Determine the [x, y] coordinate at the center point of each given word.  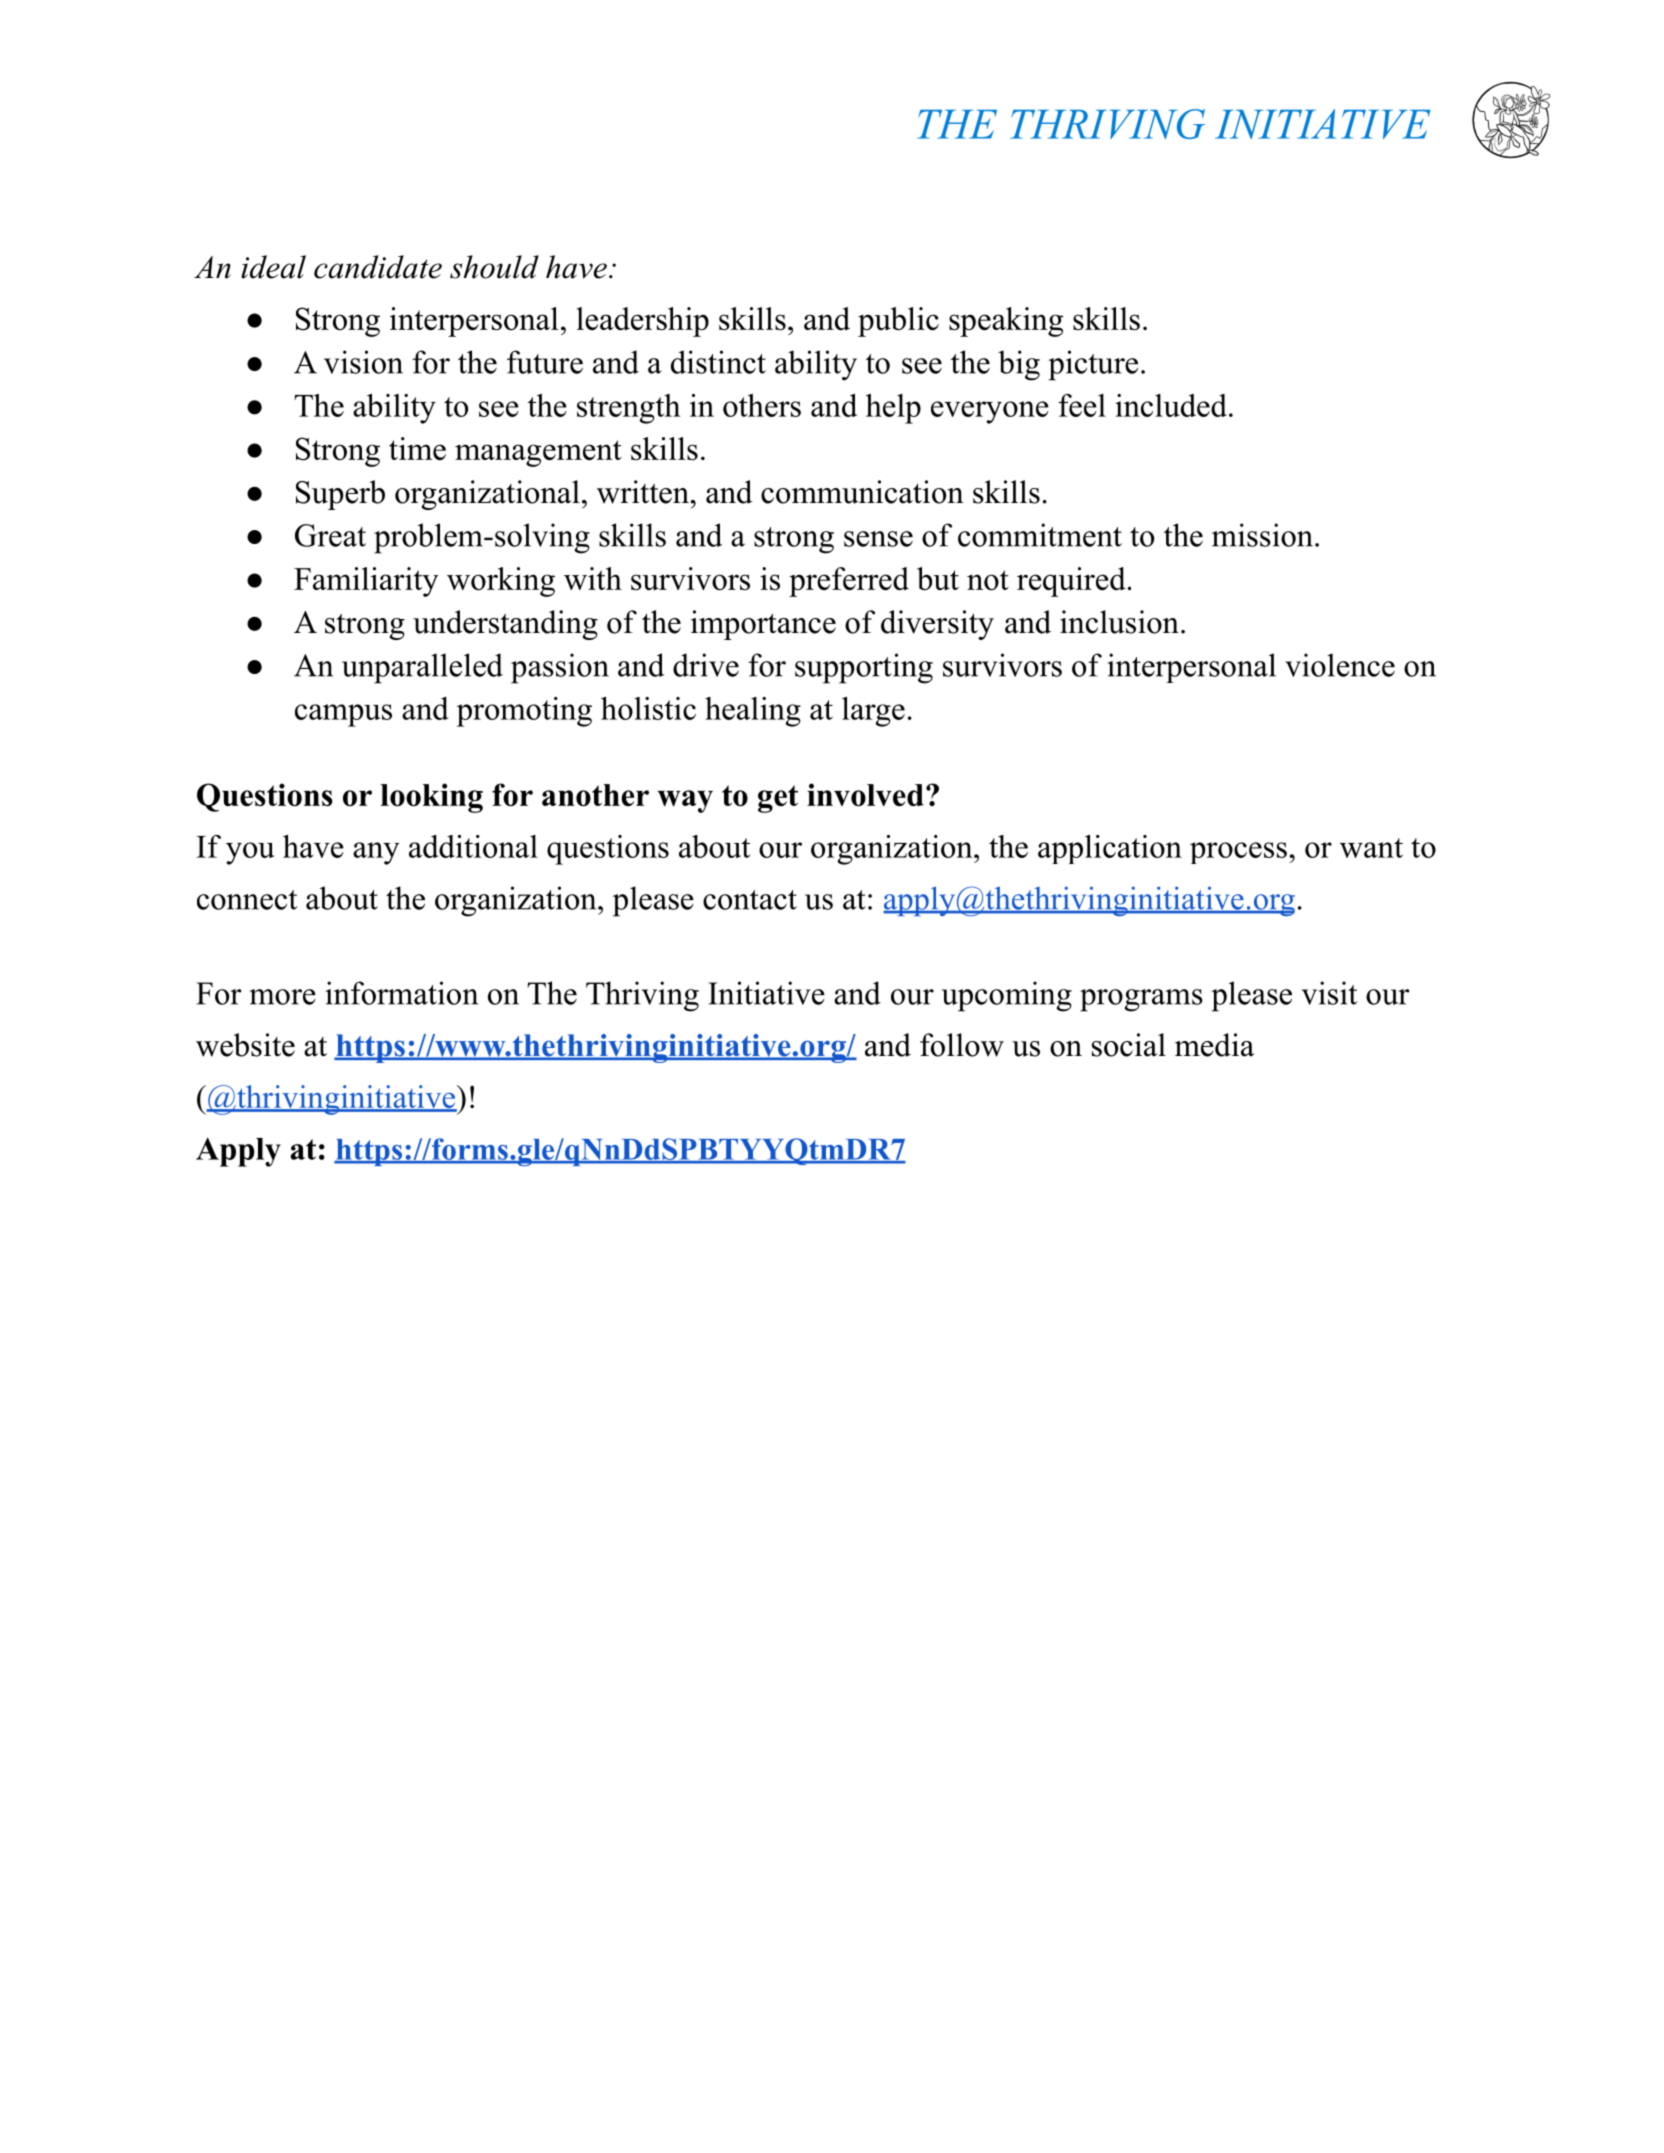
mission [1262, 535]
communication [862, 492]
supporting [864, 668]
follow [962, 1045]
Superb [340, 495]
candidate [378, 267]
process [1238, 853]
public [898, 322]
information [401, 993]
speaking [1006, 322]
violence [1340, 665]
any [376, 853]
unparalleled [422, 668]
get [778, 799]
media [1214, 1045]
